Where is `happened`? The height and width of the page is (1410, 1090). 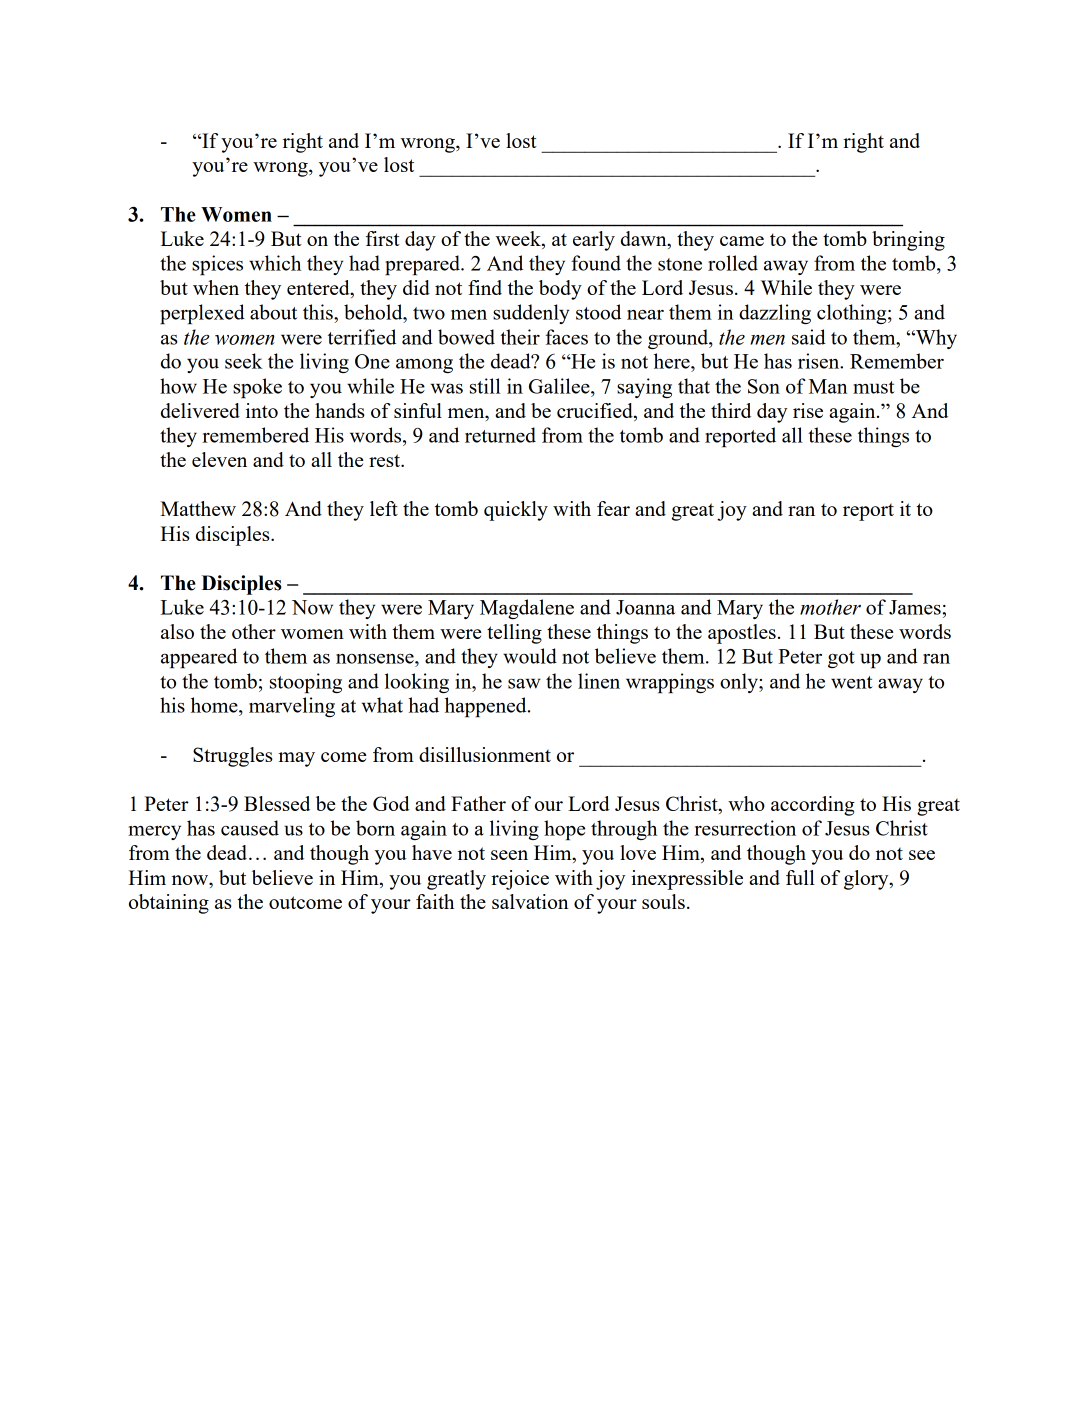 happened is located at coordinates (487, 707).
